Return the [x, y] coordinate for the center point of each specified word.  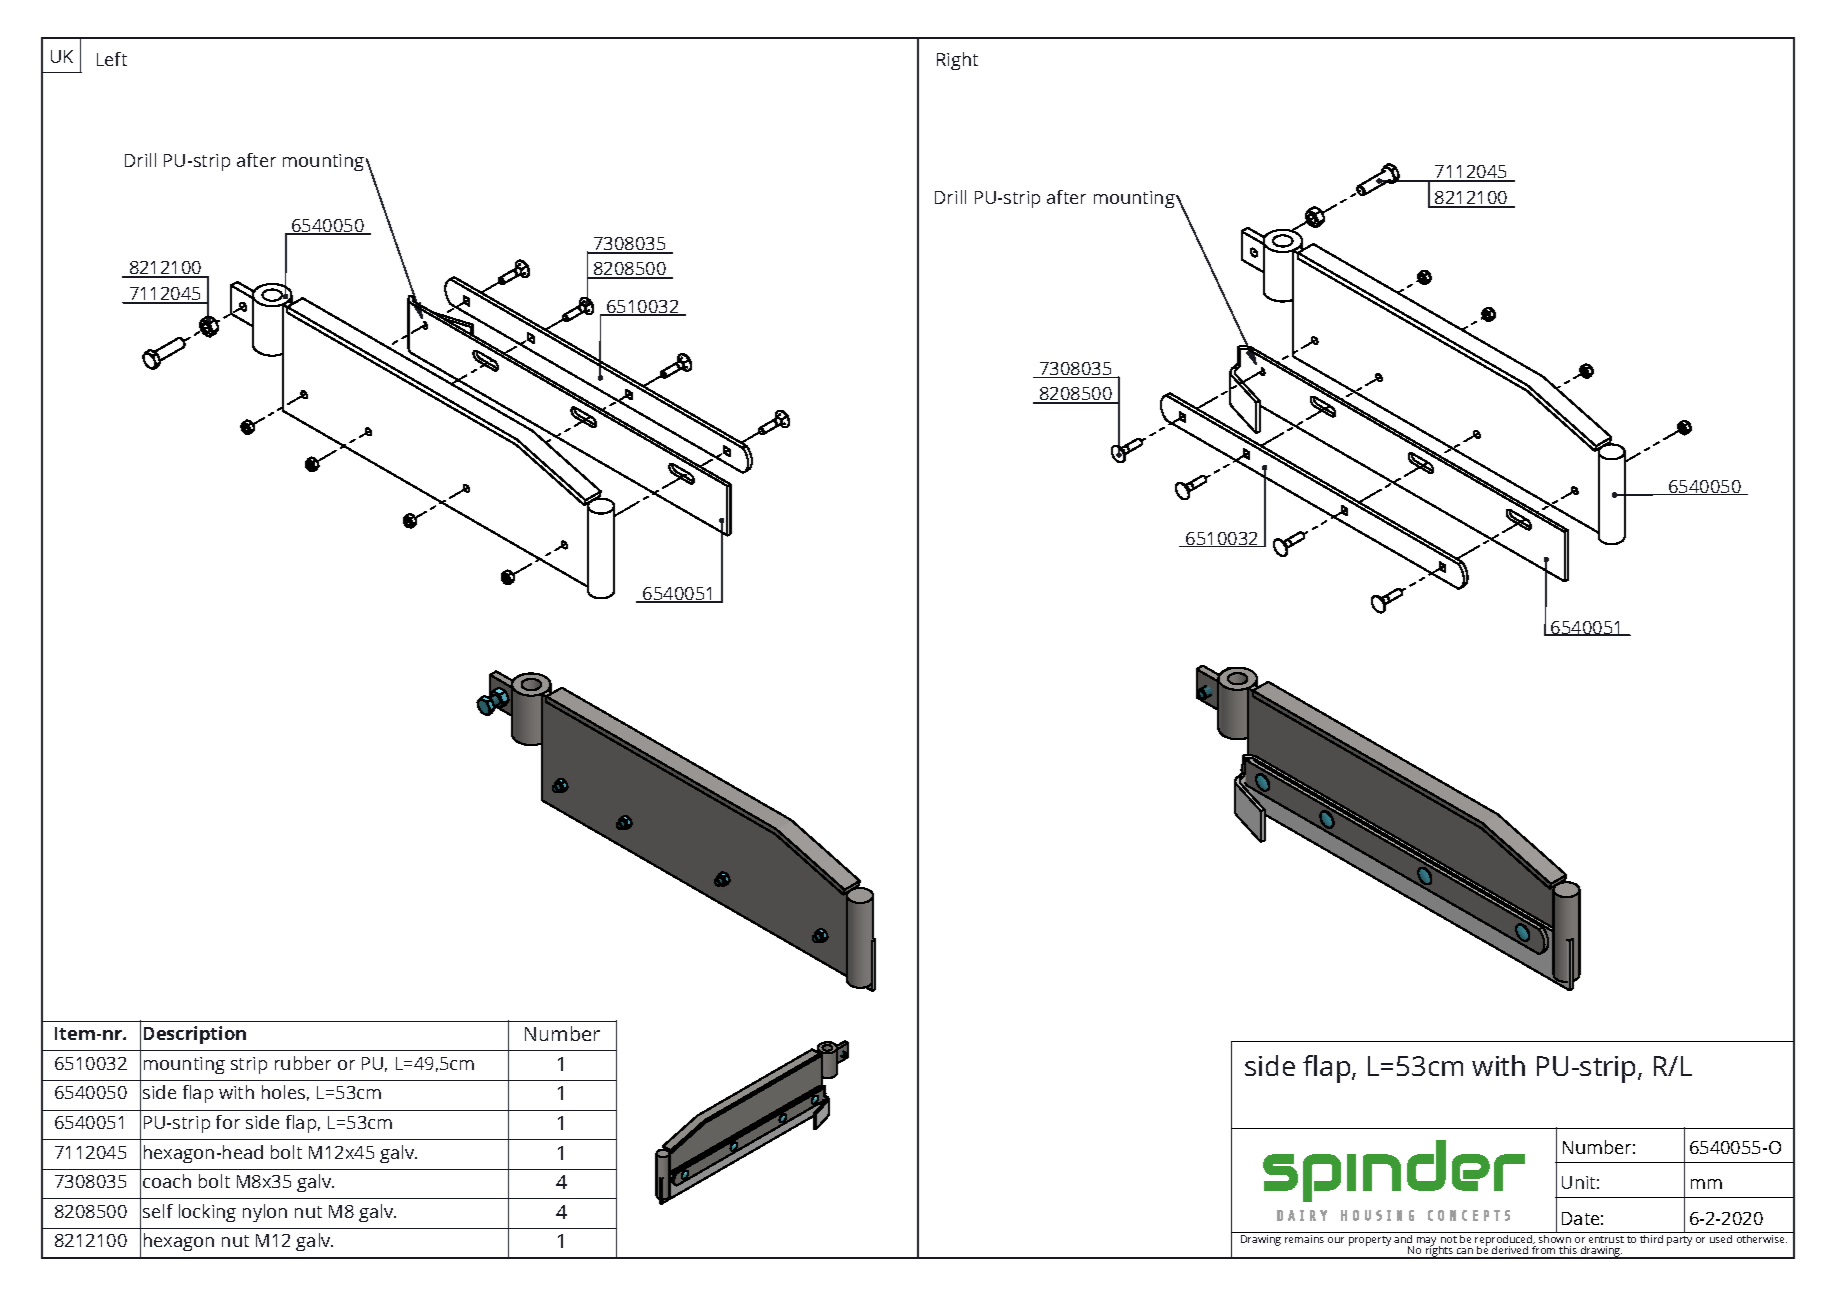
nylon [265, 1213]
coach [167, 1181]
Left [112, 59]
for [228, 1122]
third [1651, 1239]
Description [195, 1035]
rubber [303, 1063]
